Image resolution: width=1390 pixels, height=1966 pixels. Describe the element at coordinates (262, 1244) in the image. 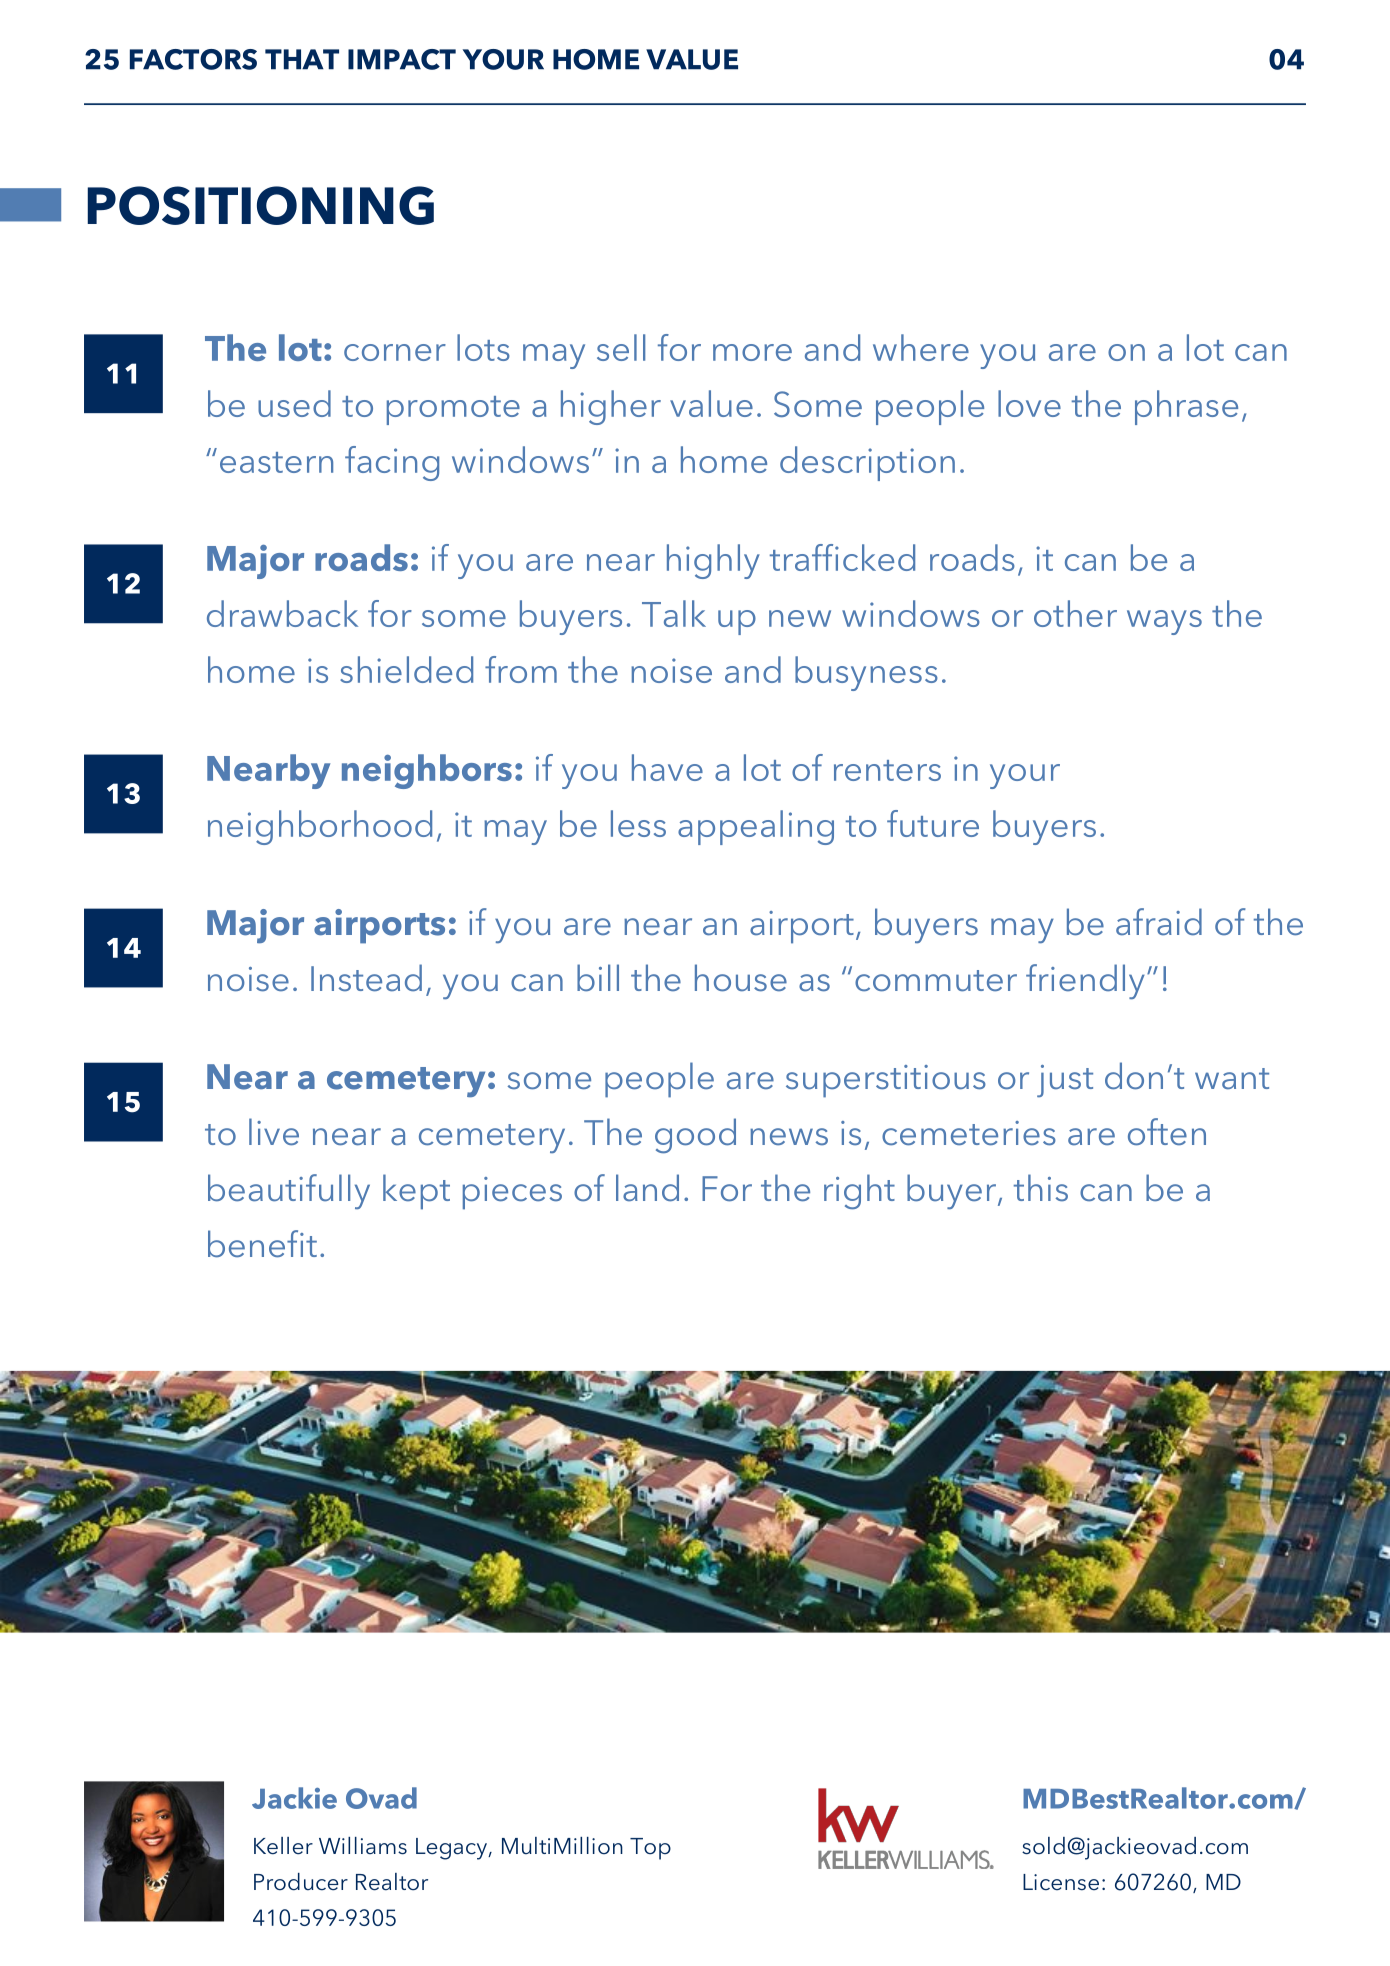

I see `benefit` at that location.
